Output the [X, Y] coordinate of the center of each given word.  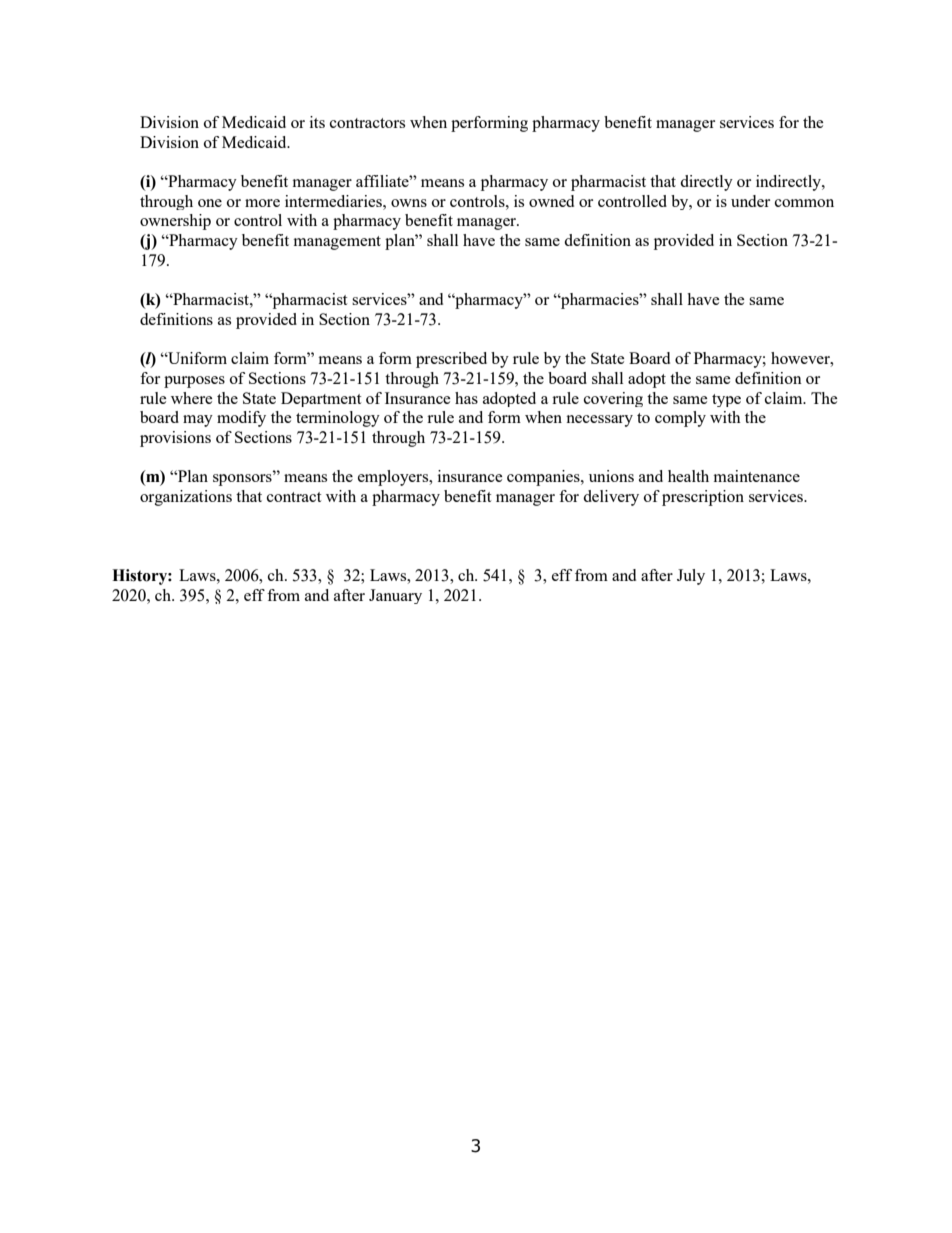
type [726, 400]
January [395, 596]
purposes [194, 382]
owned [551, 201]
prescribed [451, 360]
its [317, 122]
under [750, 201]
